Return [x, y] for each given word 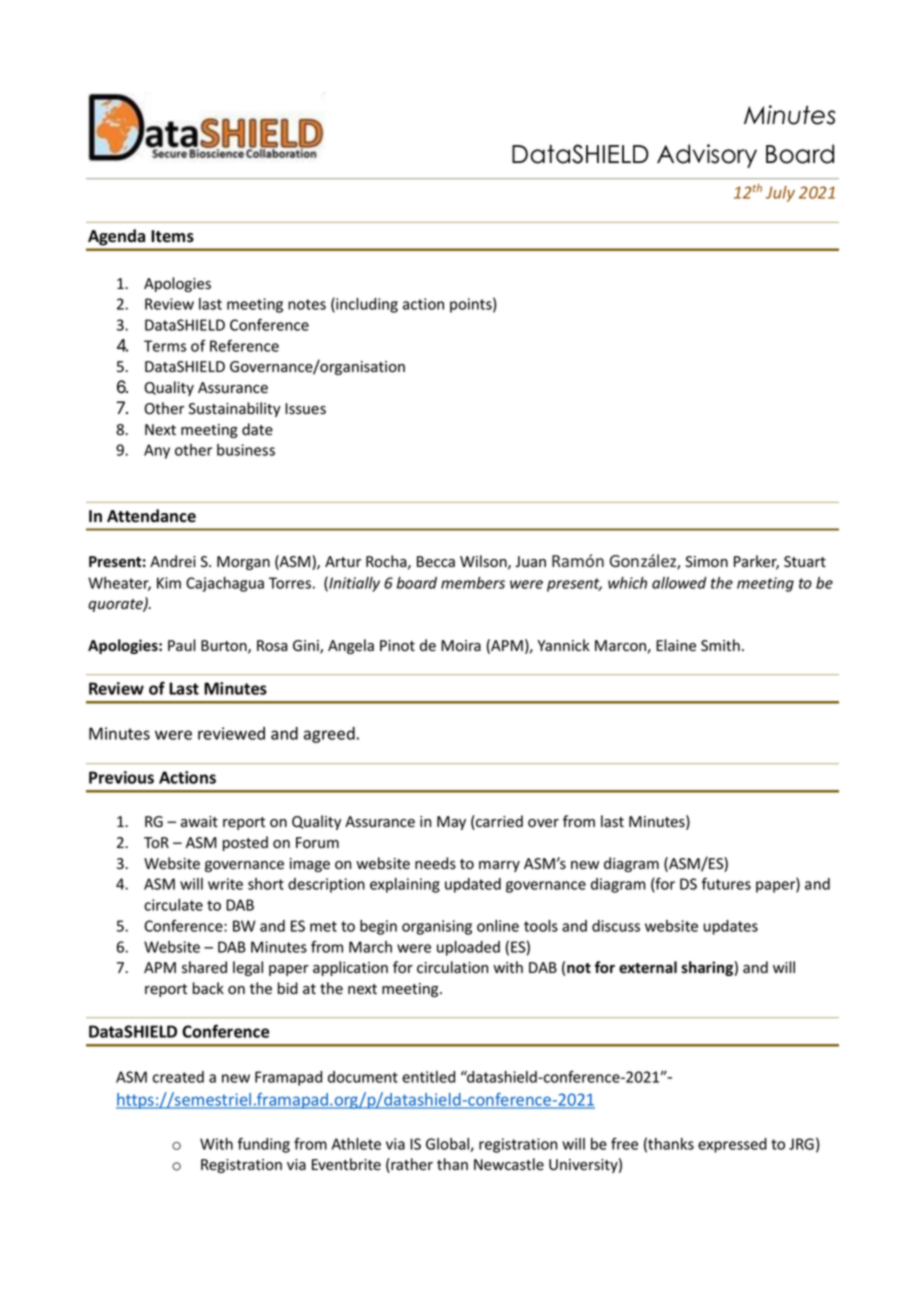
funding [264, 1145]
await [199, 822]
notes [307, 304]
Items [172, 236]
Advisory [707, 156]
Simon [706, 561]
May [451, 823]
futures [726, 883]
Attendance [151, 516]
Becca [436, 562]
